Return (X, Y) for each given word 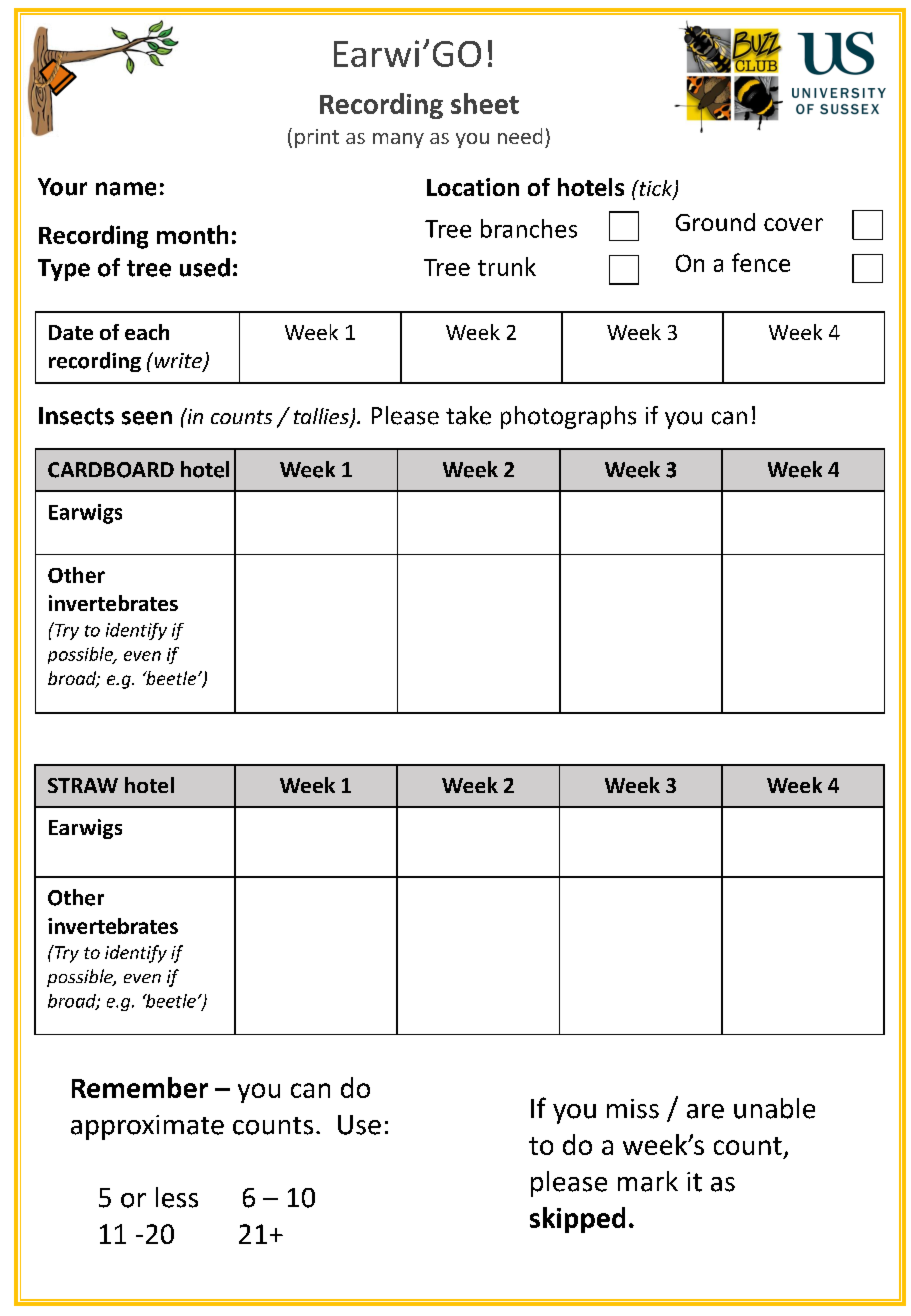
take (468, 415)
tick (656, 189)
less (177, 1197)
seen (147, 418)
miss (633, 1109)
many (398, 140)
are (705, 1111)
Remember (140, 1087)
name (126, 189)
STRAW (83, 785)
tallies (322, 417)
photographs (568, 417)
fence (761, 262)
